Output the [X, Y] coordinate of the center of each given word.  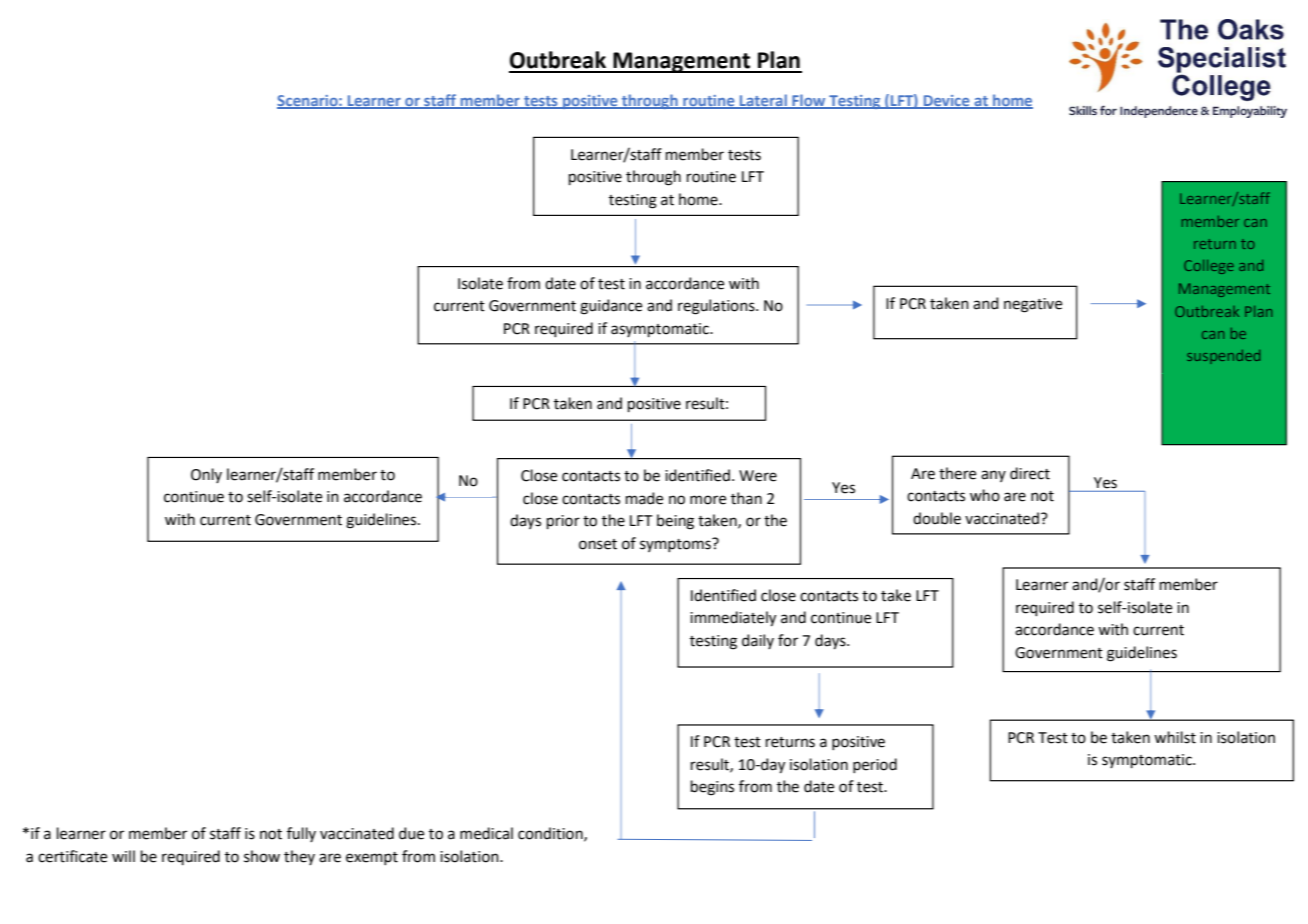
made [644, 498]
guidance [611, 307]
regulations [717, 307]
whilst [1175, 737]
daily [758, 641]
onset [598, 544]
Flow [809, 101]
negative [1033, 305]
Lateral [763, 101]
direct [1030, 473]
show [262, 856]
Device [946, 101]
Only [206, 475]
